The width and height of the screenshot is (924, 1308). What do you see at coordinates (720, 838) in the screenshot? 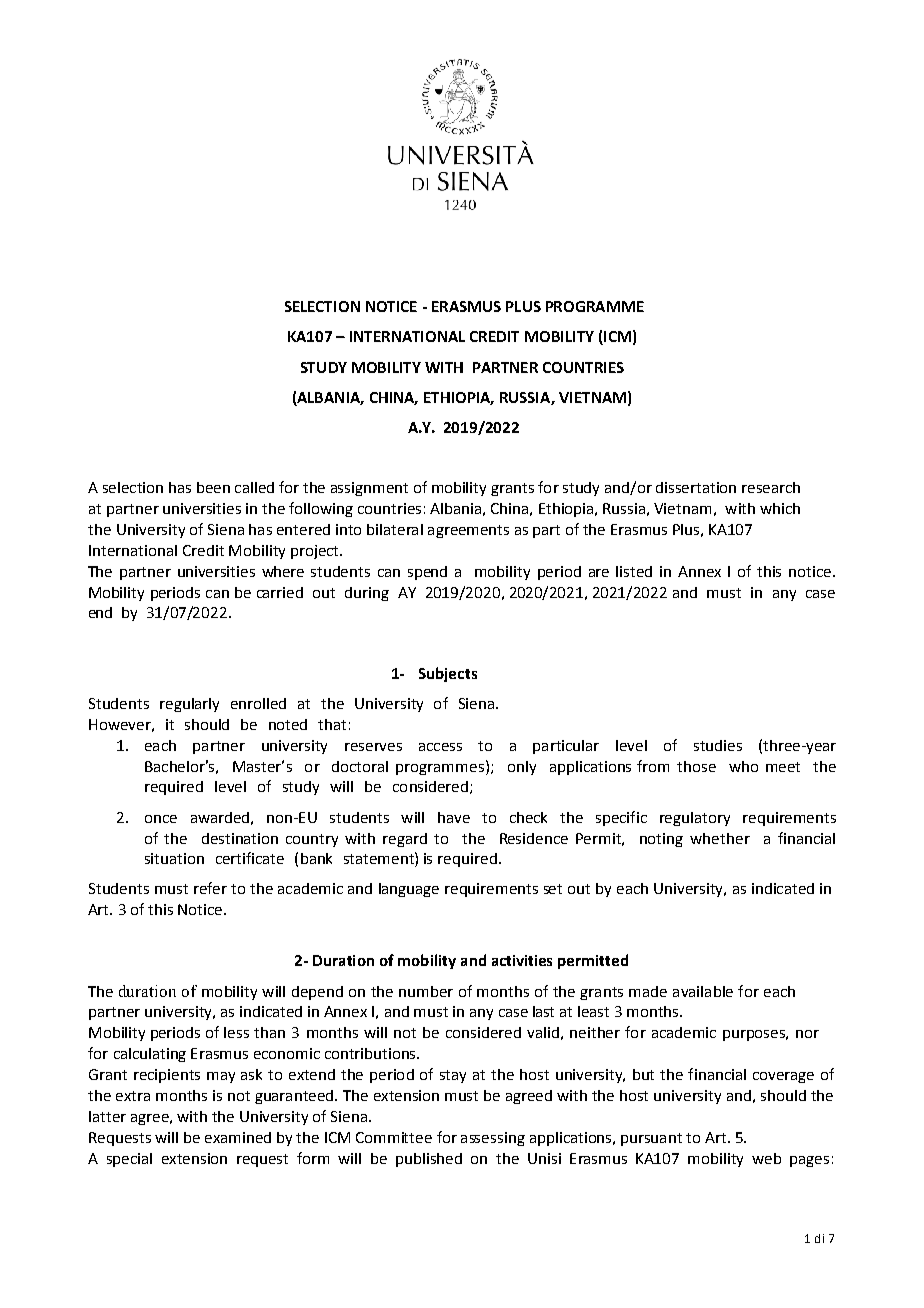
I see `whether` at bounding box center [720, 838].
